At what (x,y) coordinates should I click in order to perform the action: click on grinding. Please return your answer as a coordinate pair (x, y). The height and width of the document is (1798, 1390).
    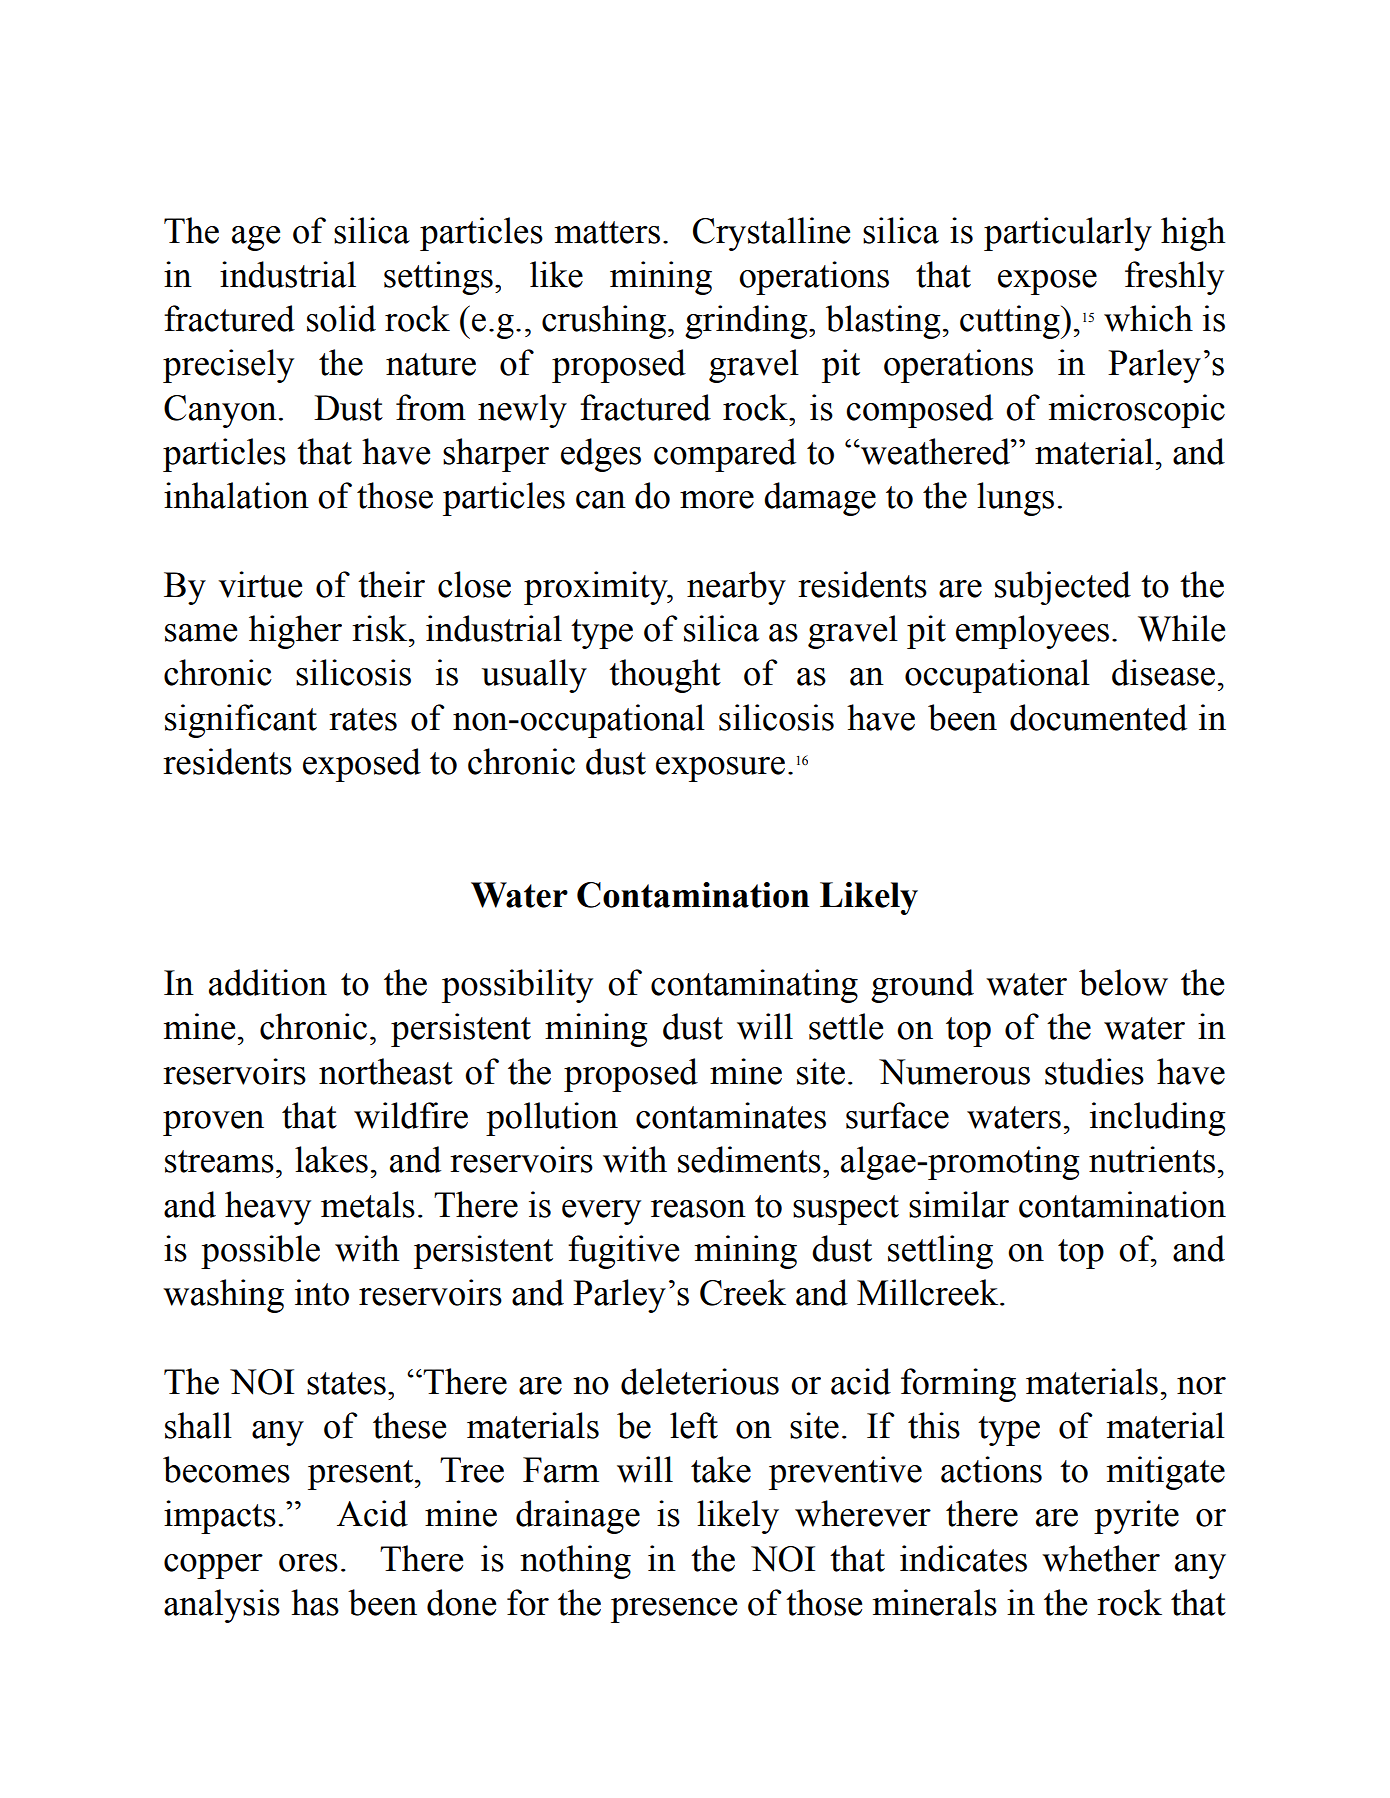
    Looking at the image, I should click on (747, 322).
